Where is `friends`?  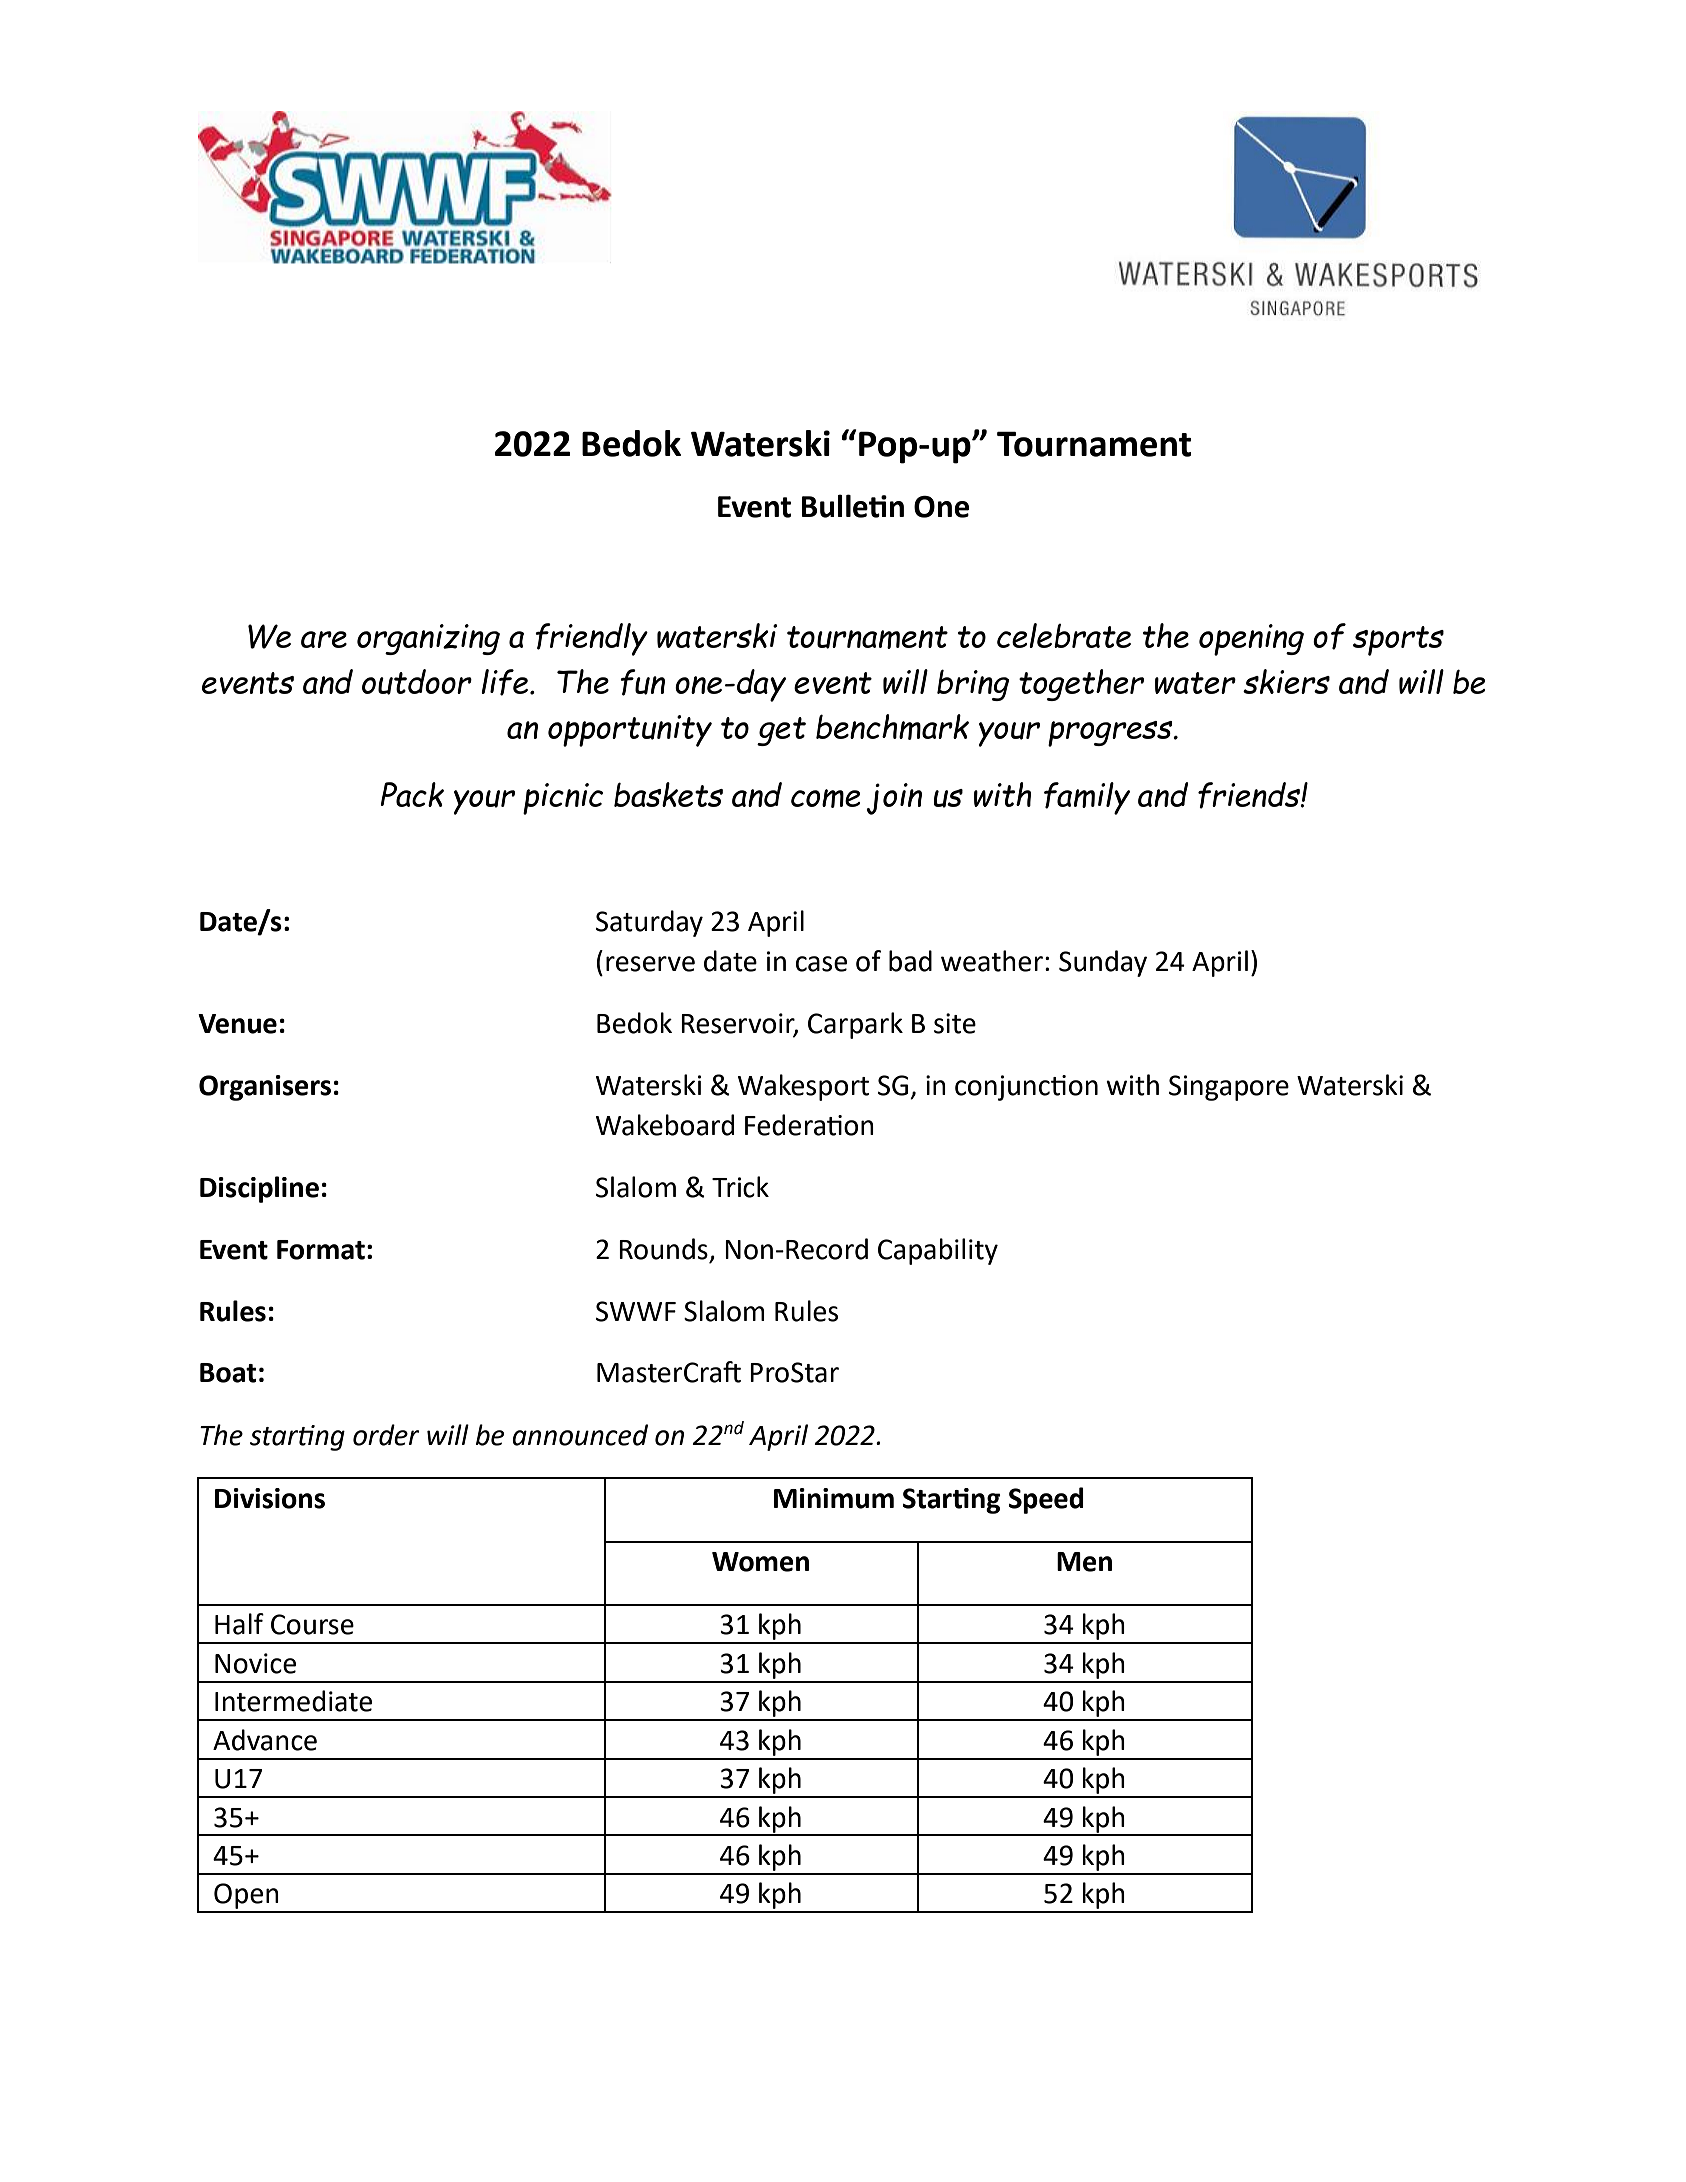
friends is located at coordinates (1250, 795).
